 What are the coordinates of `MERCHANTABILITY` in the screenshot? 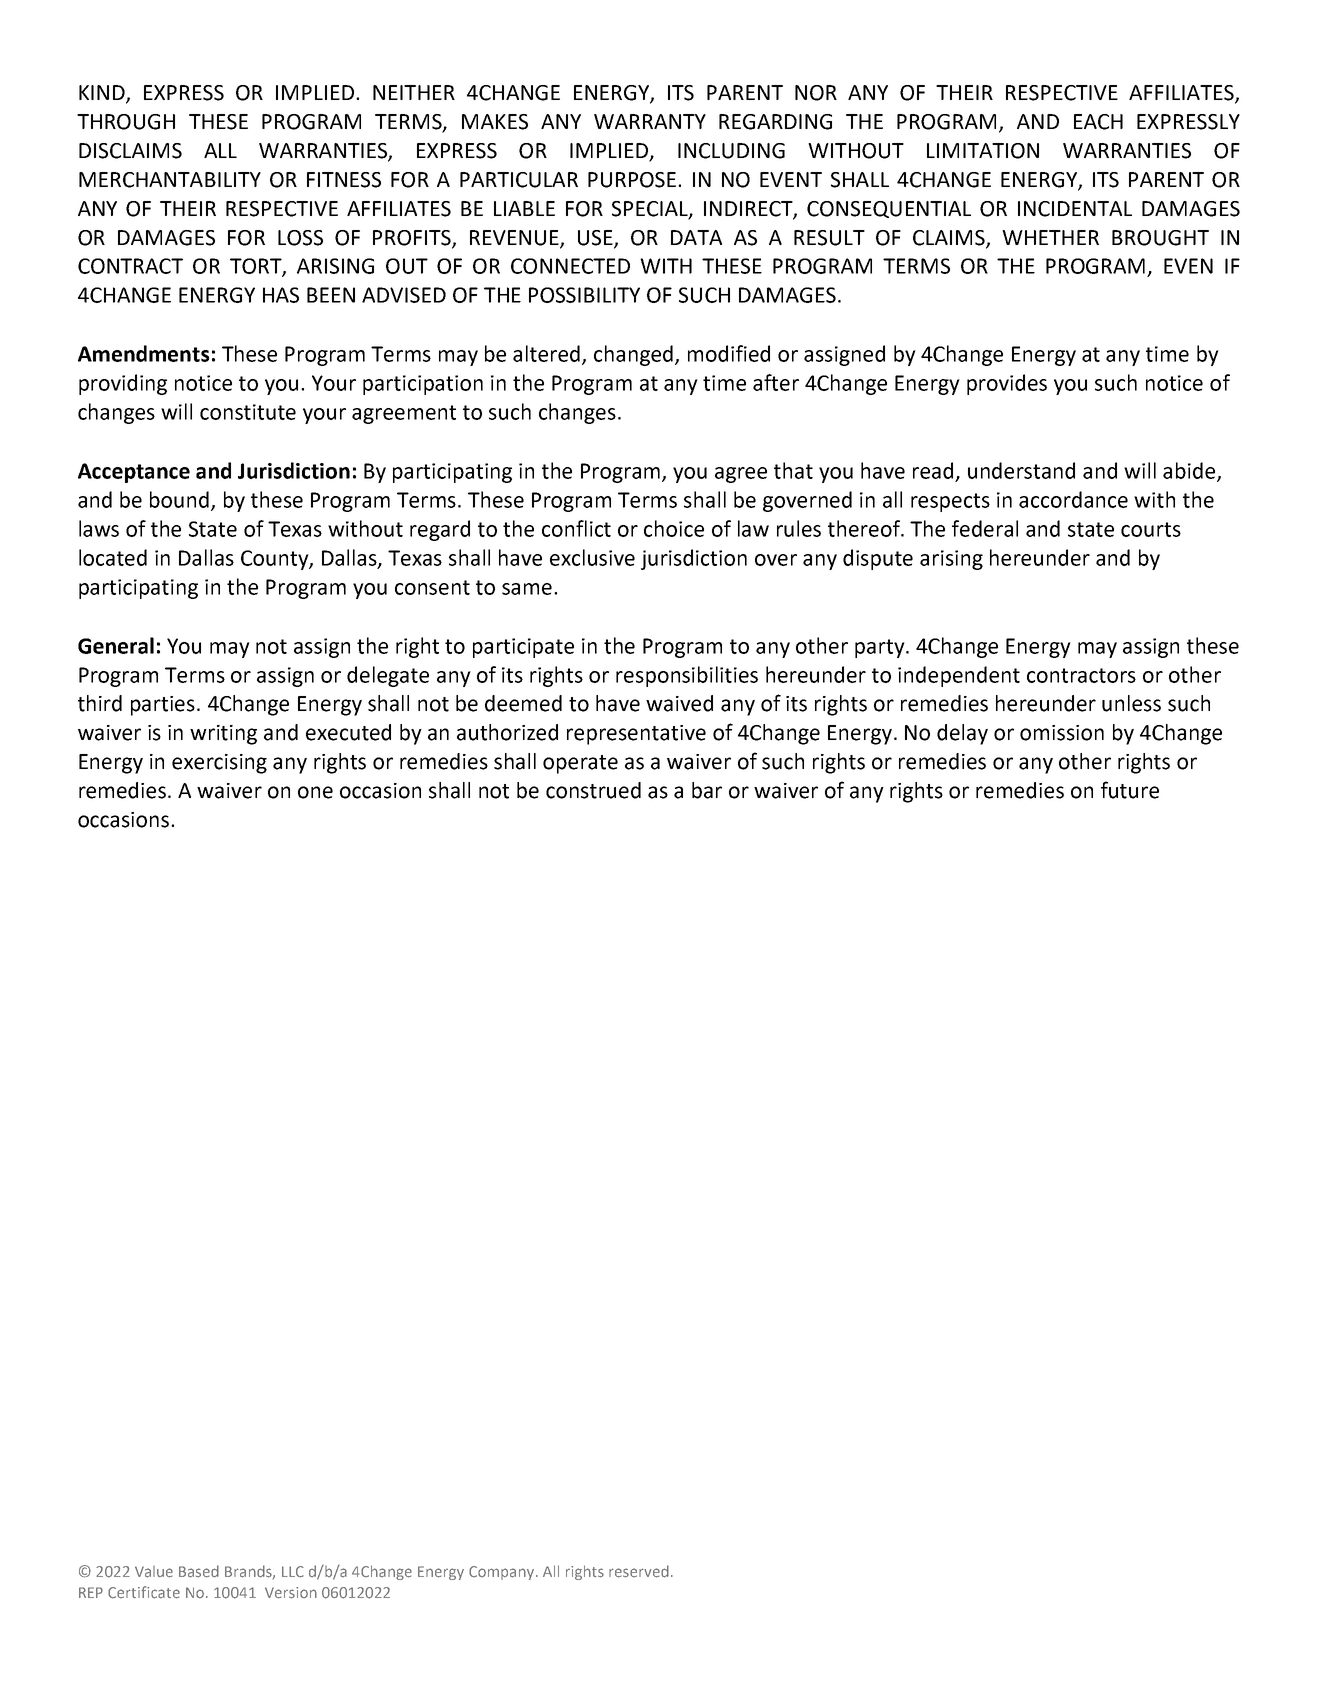 It's located at (170, 180).
